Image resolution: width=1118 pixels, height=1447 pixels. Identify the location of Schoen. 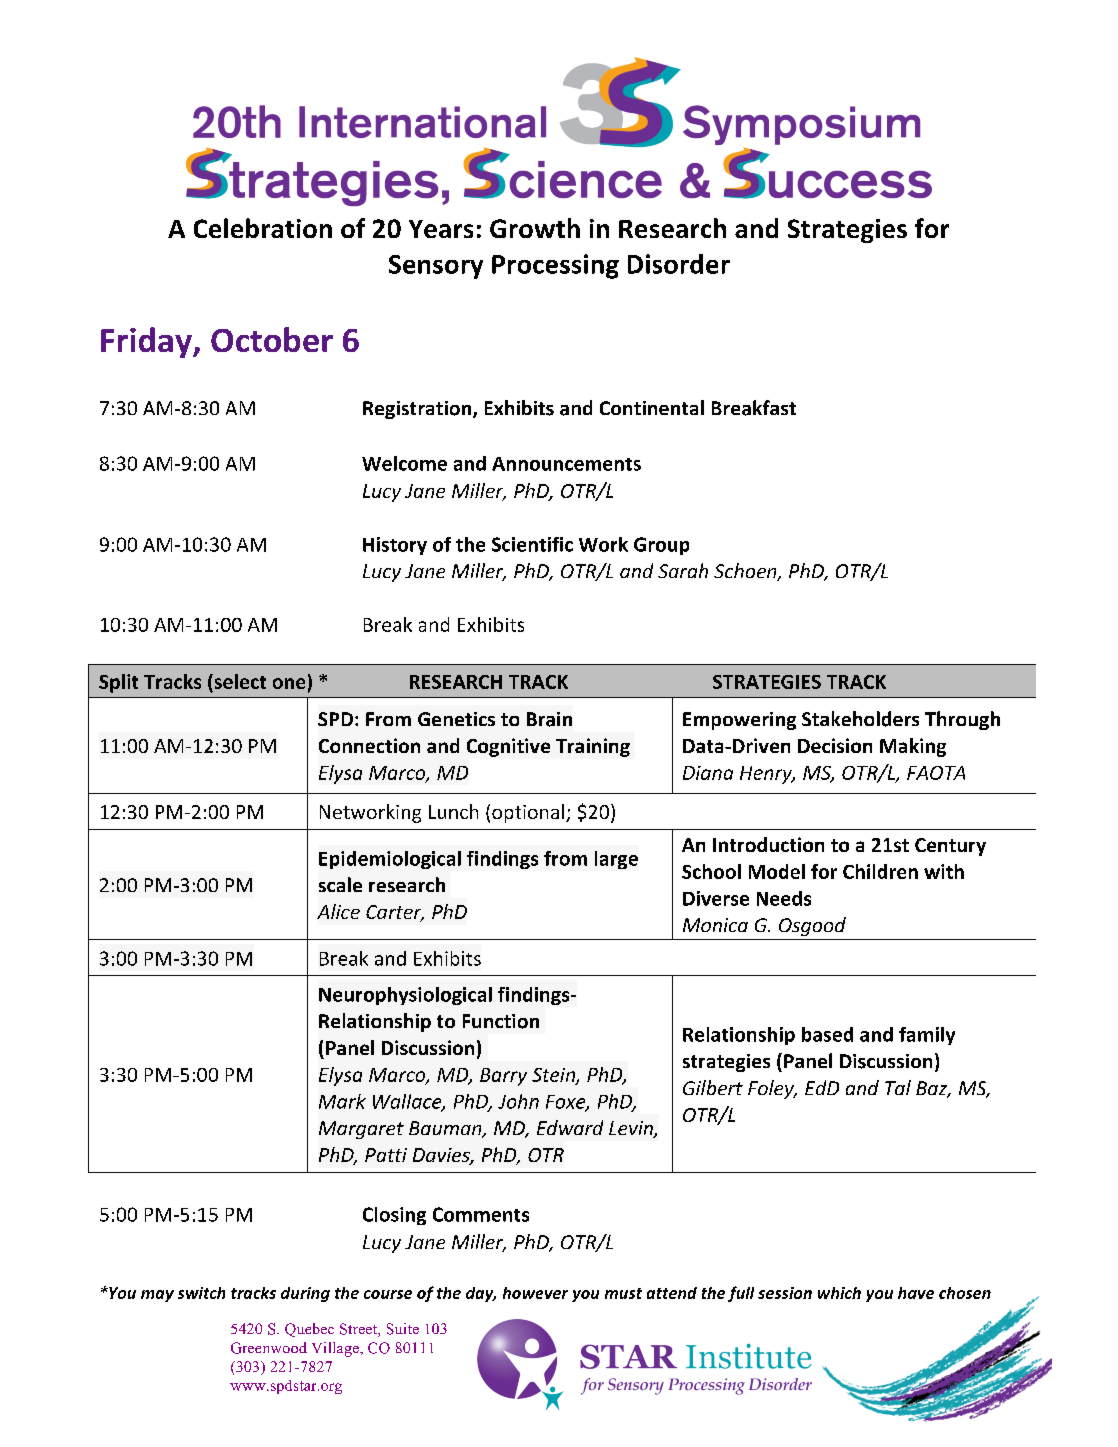
(746, 572).
